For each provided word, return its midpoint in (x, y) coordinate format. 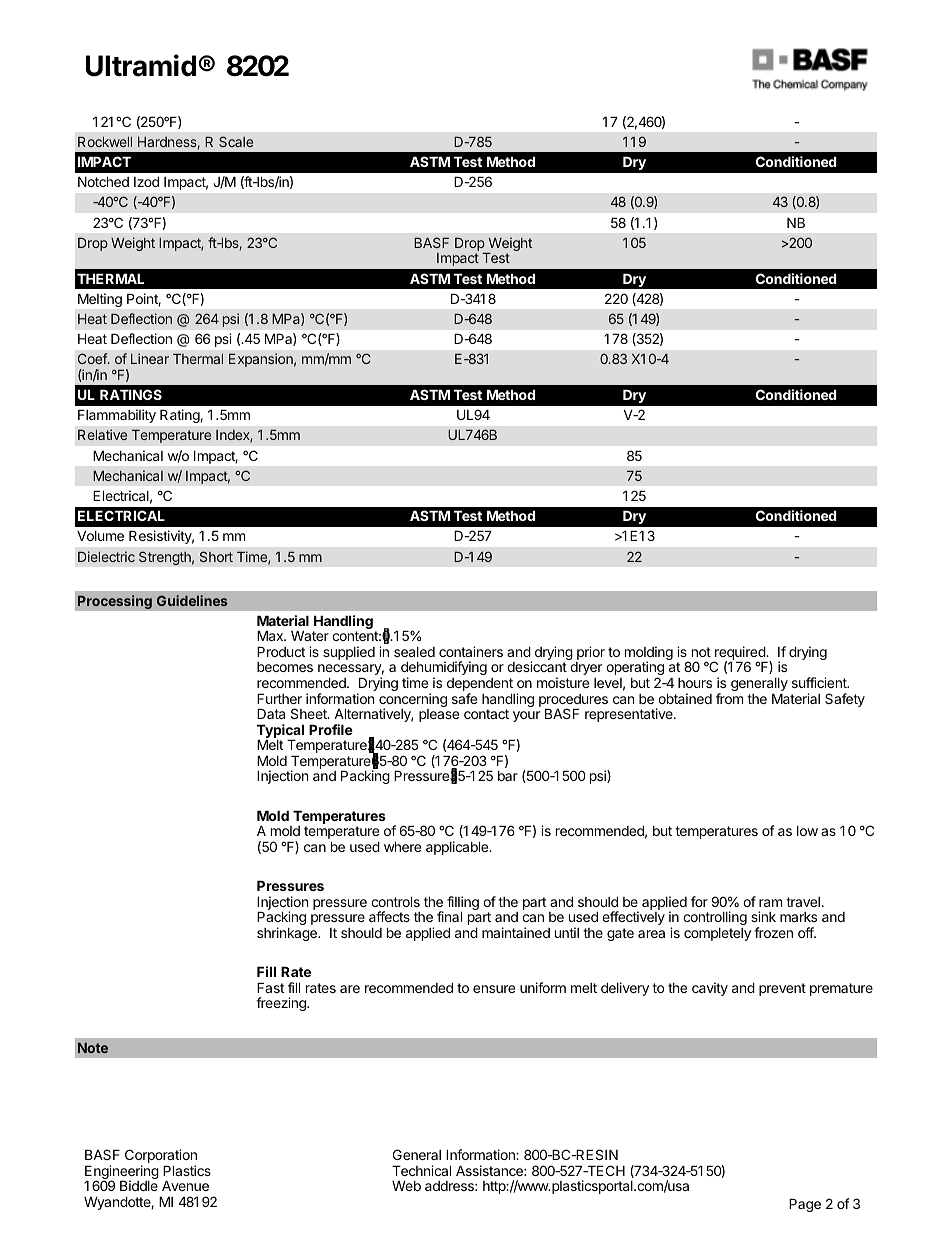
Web (406, 1186)
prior (590, 654)
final (449, 916)
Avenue (185, 1185)
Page (805, 1205)
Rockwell (105, 142)
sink (763, 916)
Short (216, 556)
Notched (103, 181)
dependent (480, 686)
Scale (236, 141)
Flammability (117, 416)
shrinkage (288, 934)
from (729, 698)
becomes (285, 667)
